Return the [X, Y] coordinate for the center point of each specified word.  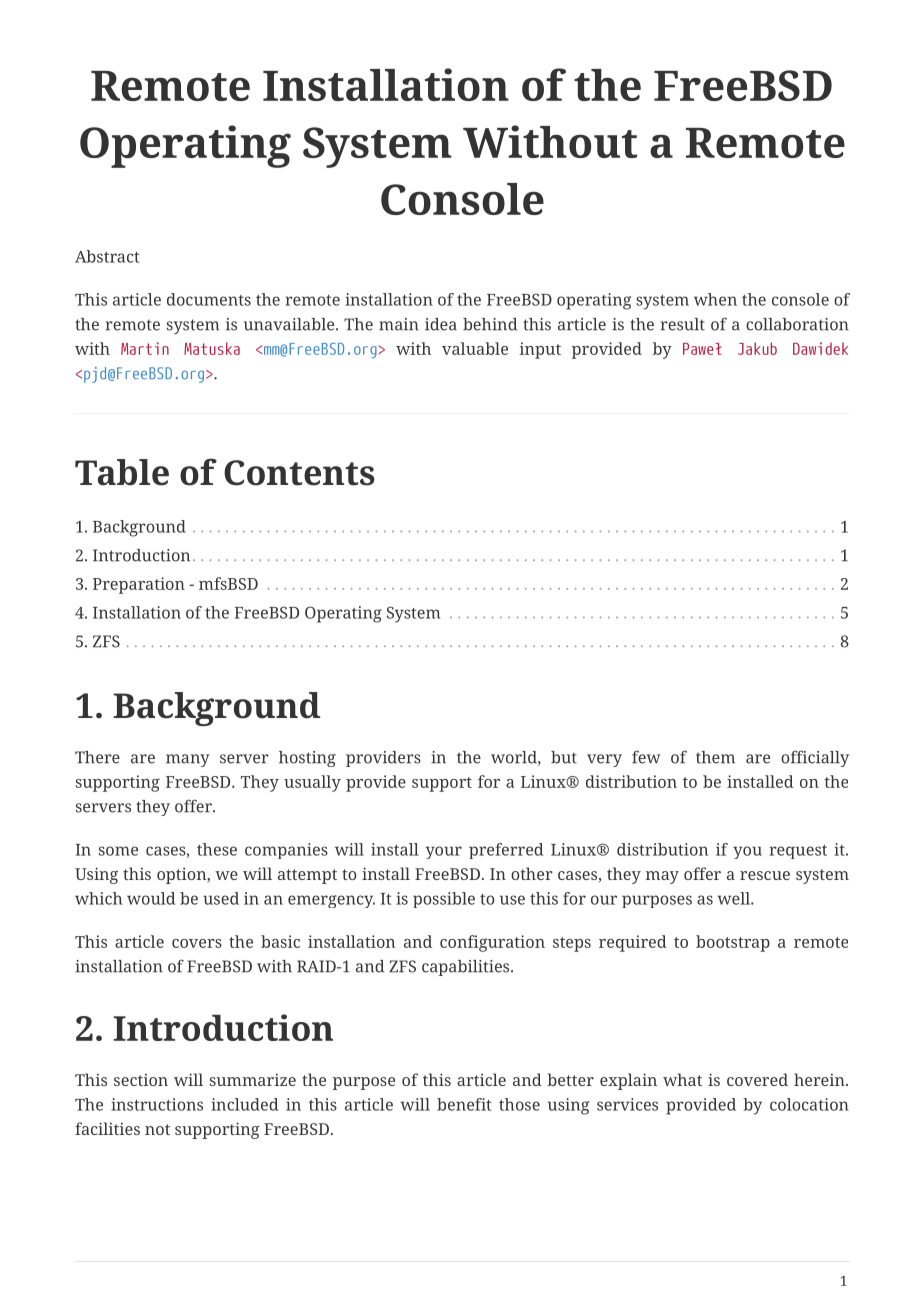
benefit [464, 1104]
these [217, 849]
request [798, 852]
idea [441, 324]
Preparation [139, 585]
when [715, 299]
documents [209, 299]
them [715, 757]
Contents [299, 473]
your [444, 852]
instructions [157, 1104]
